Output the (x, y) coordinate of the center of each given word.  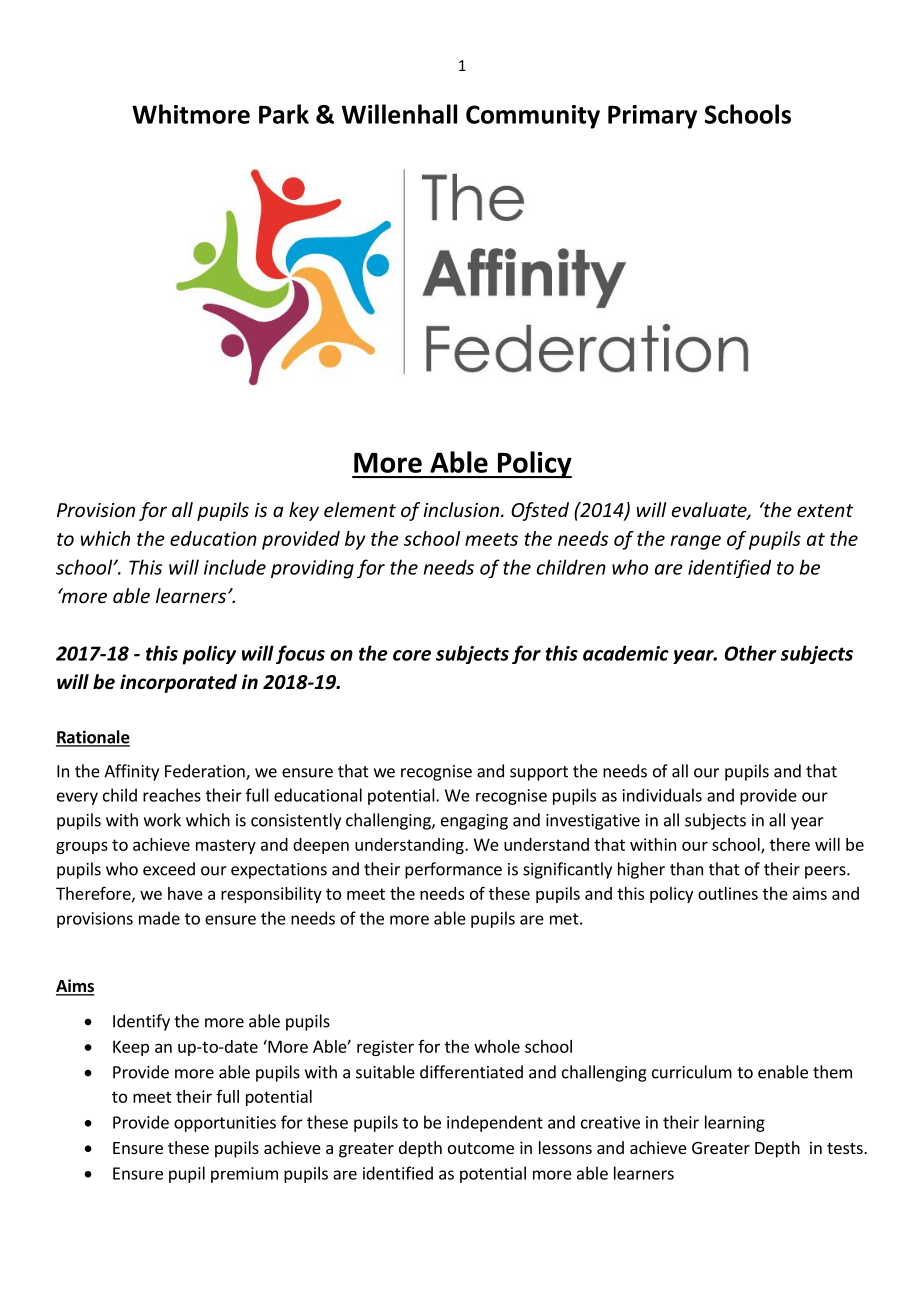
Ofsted (540, 511)
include (235, 567)
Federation (206, 772)
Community (533, 117)
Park (284, 114)
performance (453, 870)
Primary (652, 117)
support (539, 773)
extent (825, 510)
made (159, 918)
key (304, 511)
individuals (662, 795)
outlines (728, 893)
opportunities (225, 1124)
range (695, 542)
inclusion (461, 509)
